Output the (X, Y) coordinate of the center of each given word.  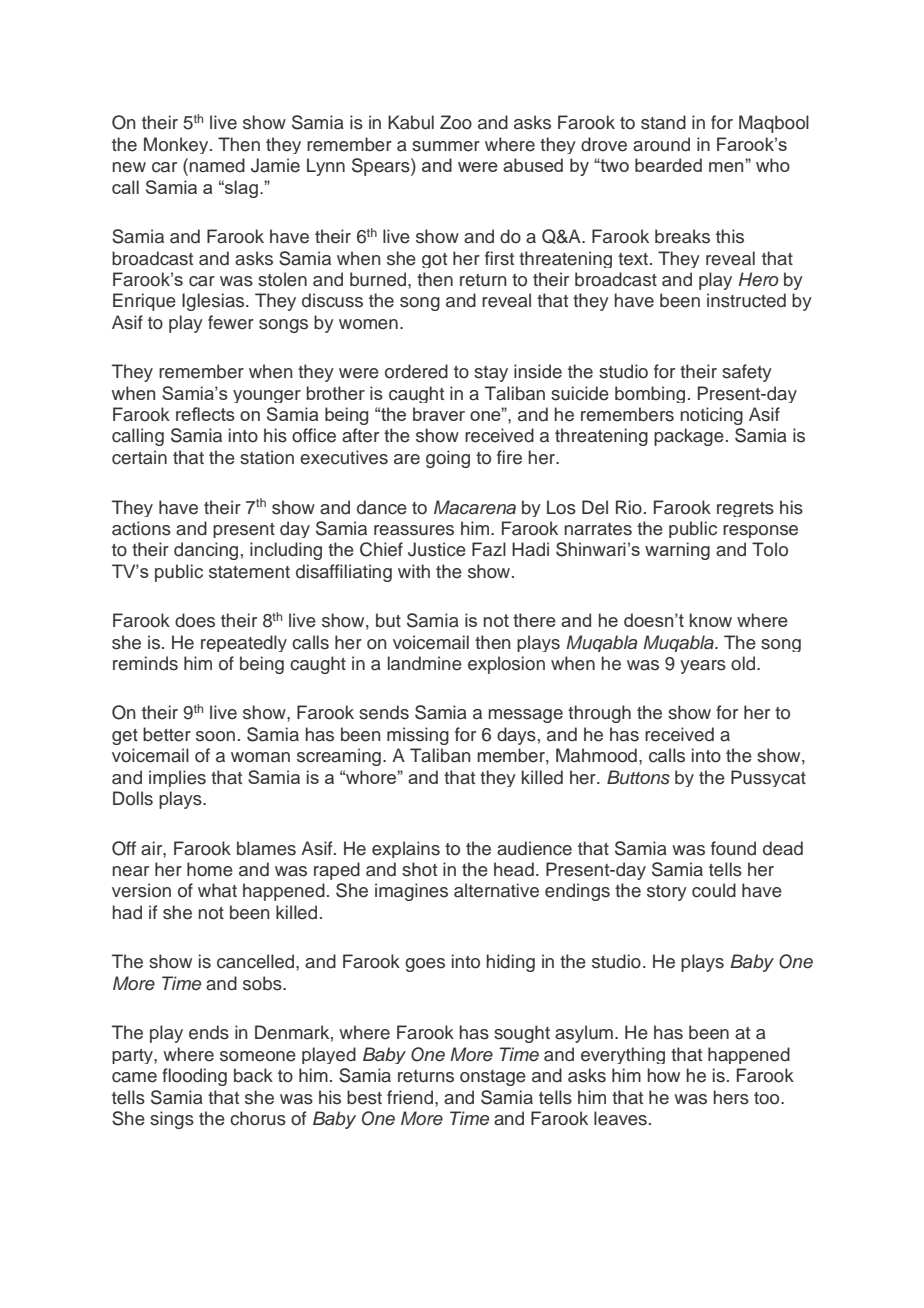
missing (418, 736)
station (267, 457)
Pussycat (768, 778)
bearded (668, 165)
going (448, 459)
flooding (194, 1077)
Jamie (275, 165)
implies (177, 778)
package (689, 437)
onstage (493, 1078)
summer (446, 146)
